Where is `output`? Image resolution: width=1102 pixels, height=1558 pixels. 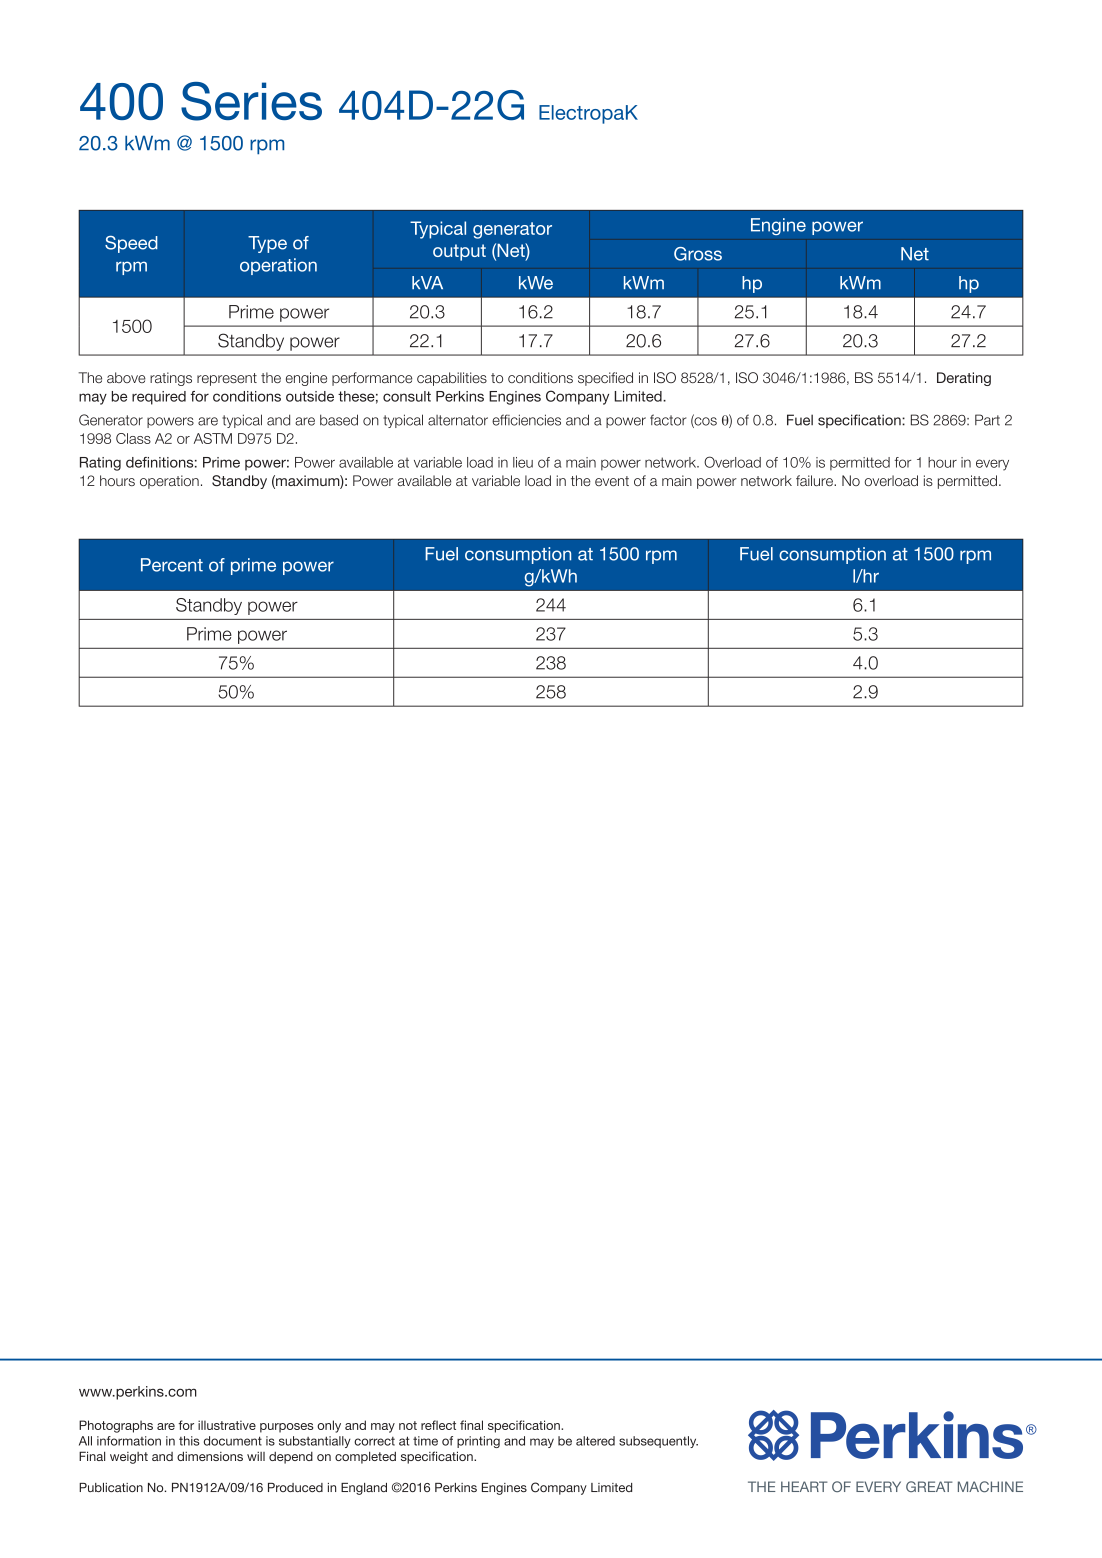 output is located at coordinates (459, 252).
